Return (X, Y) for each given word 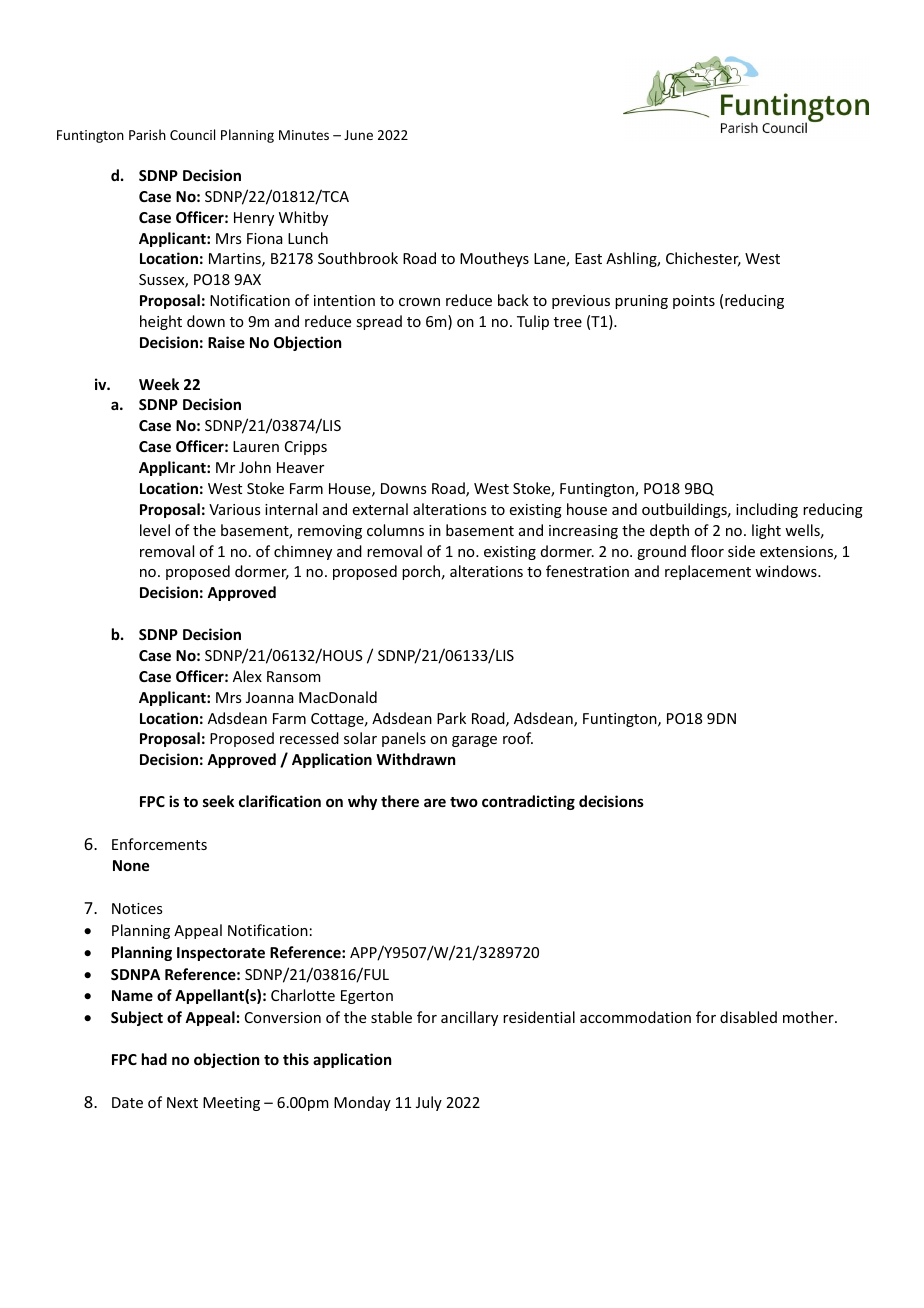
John (255, 467)
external (380, 509)
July (429, 1103)
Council (192, 134)
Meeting (231, 1104)
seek (218, 801)
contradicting (528, 802)
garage (474, 741)
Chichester (703, 259)
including (767, 510)
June (358, 135)
